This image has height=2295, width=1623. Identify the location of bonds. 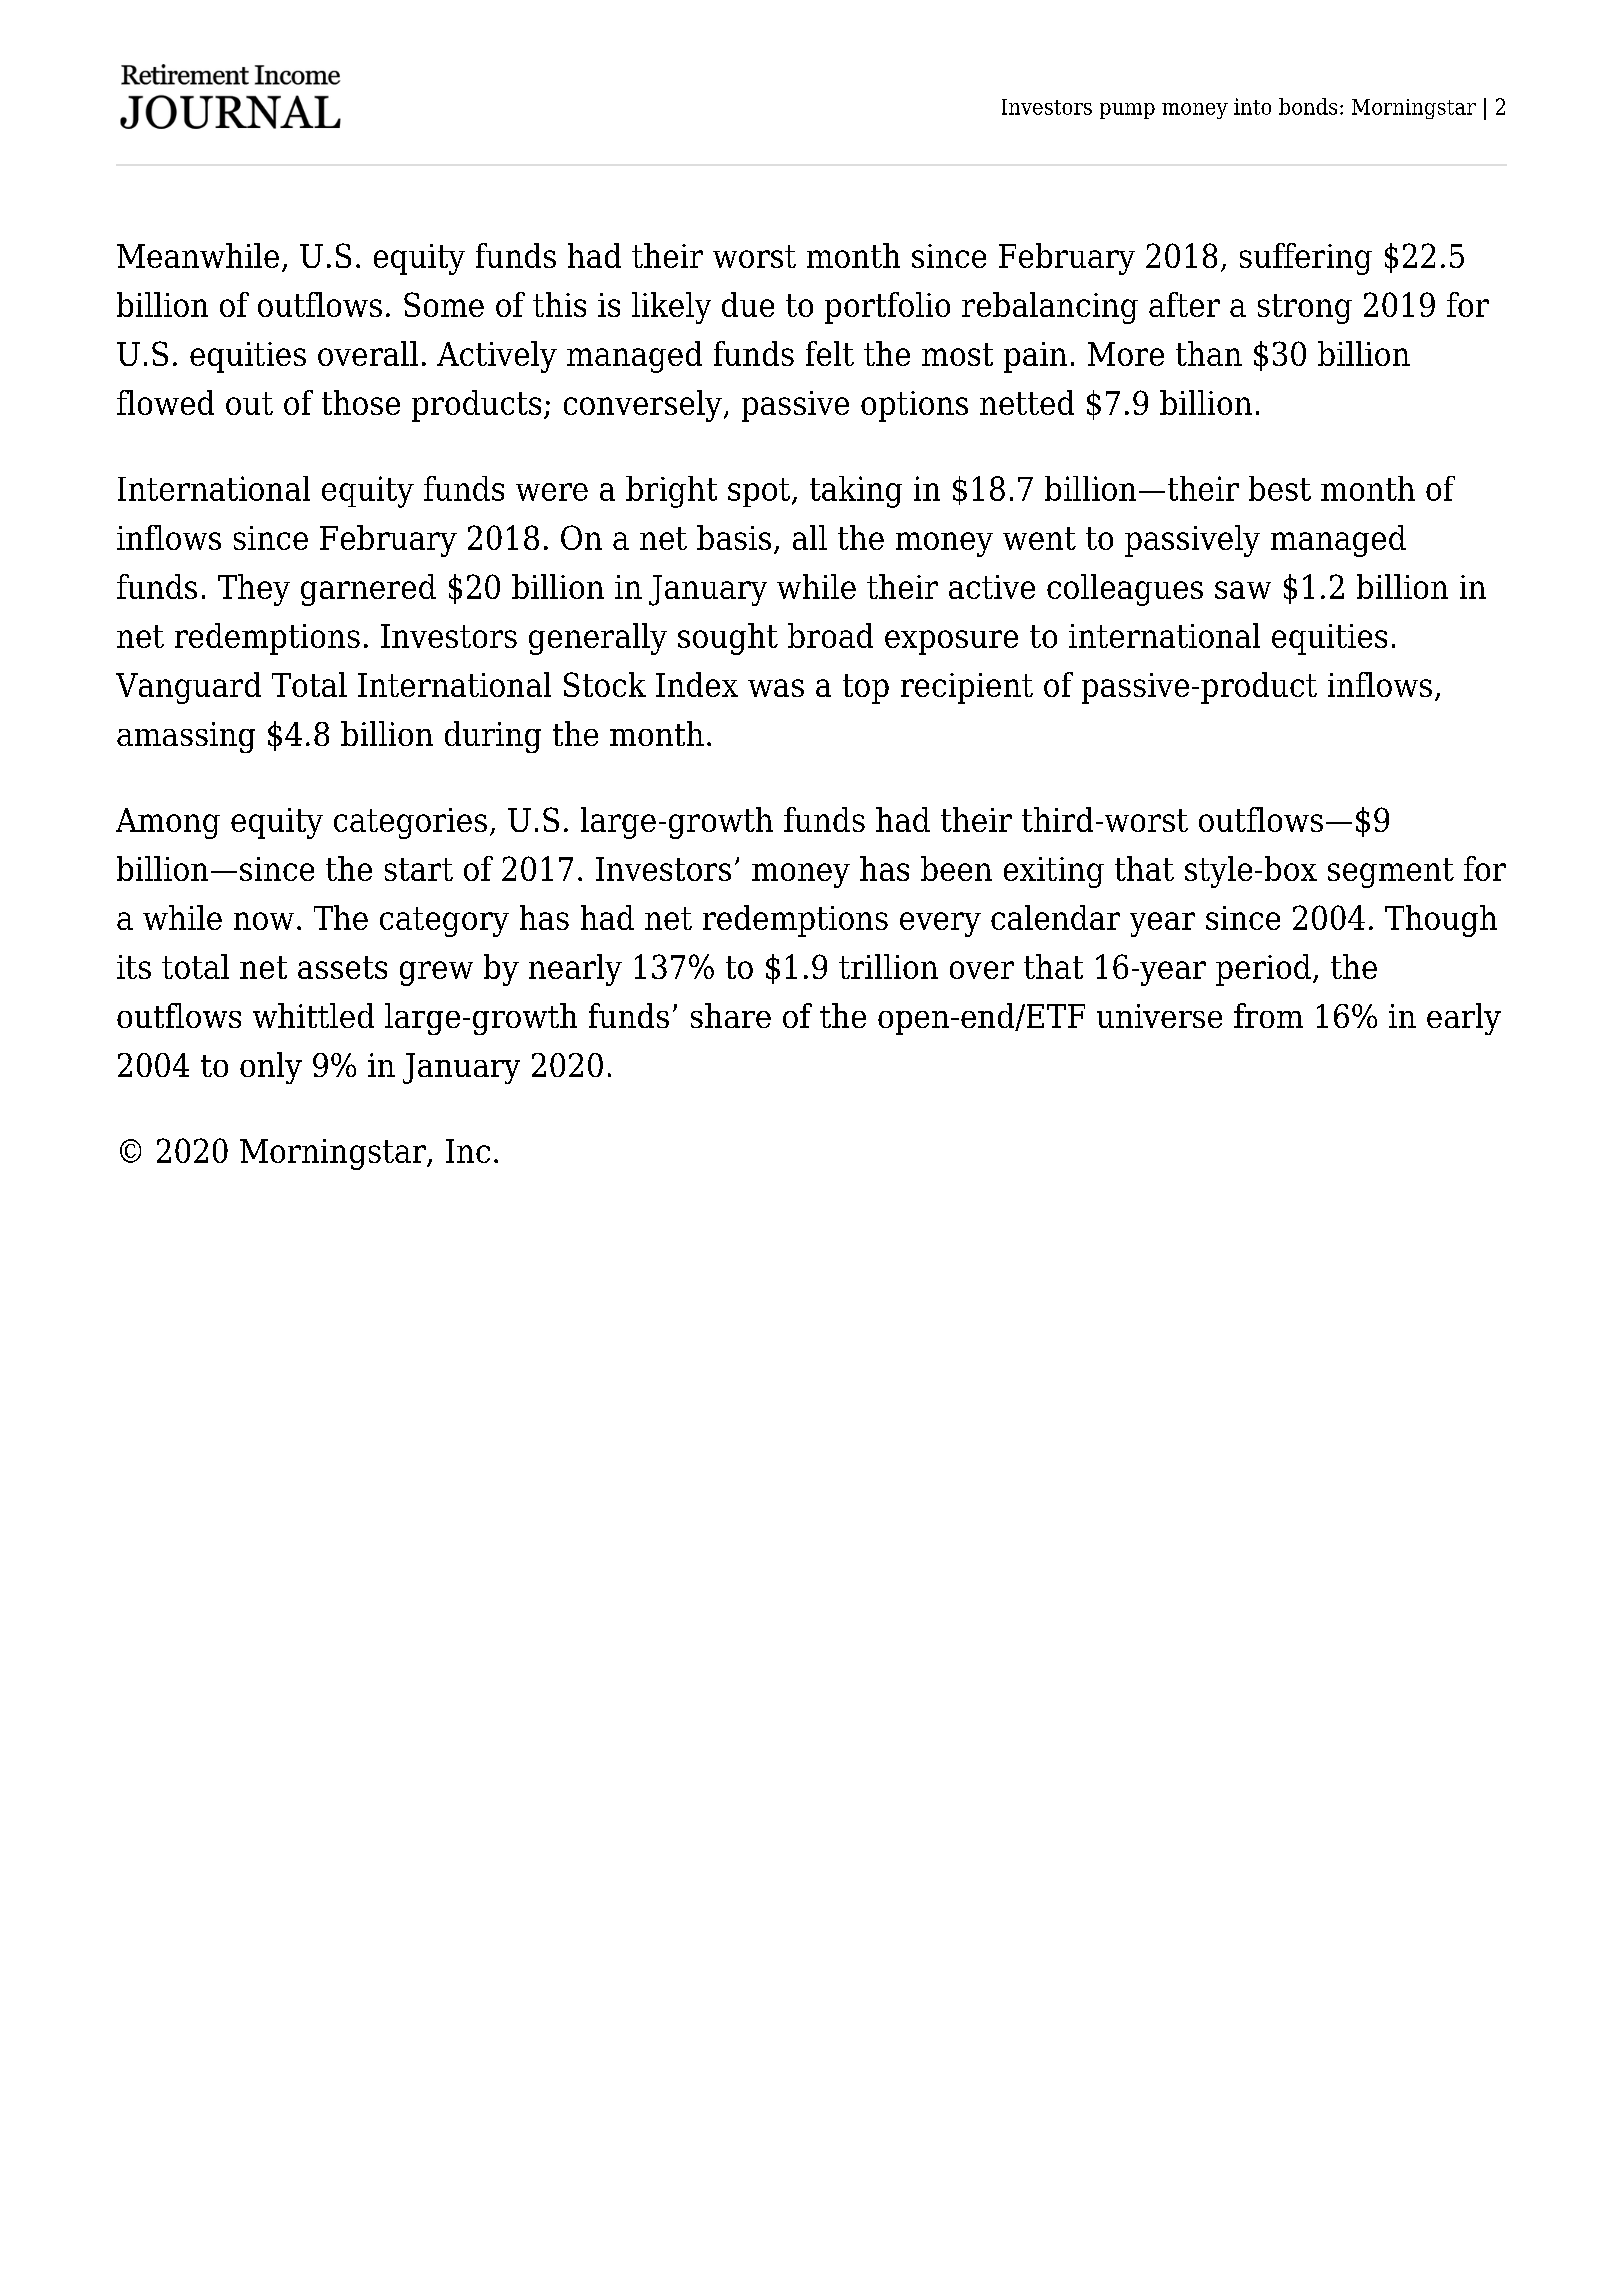
(1308, 106).
